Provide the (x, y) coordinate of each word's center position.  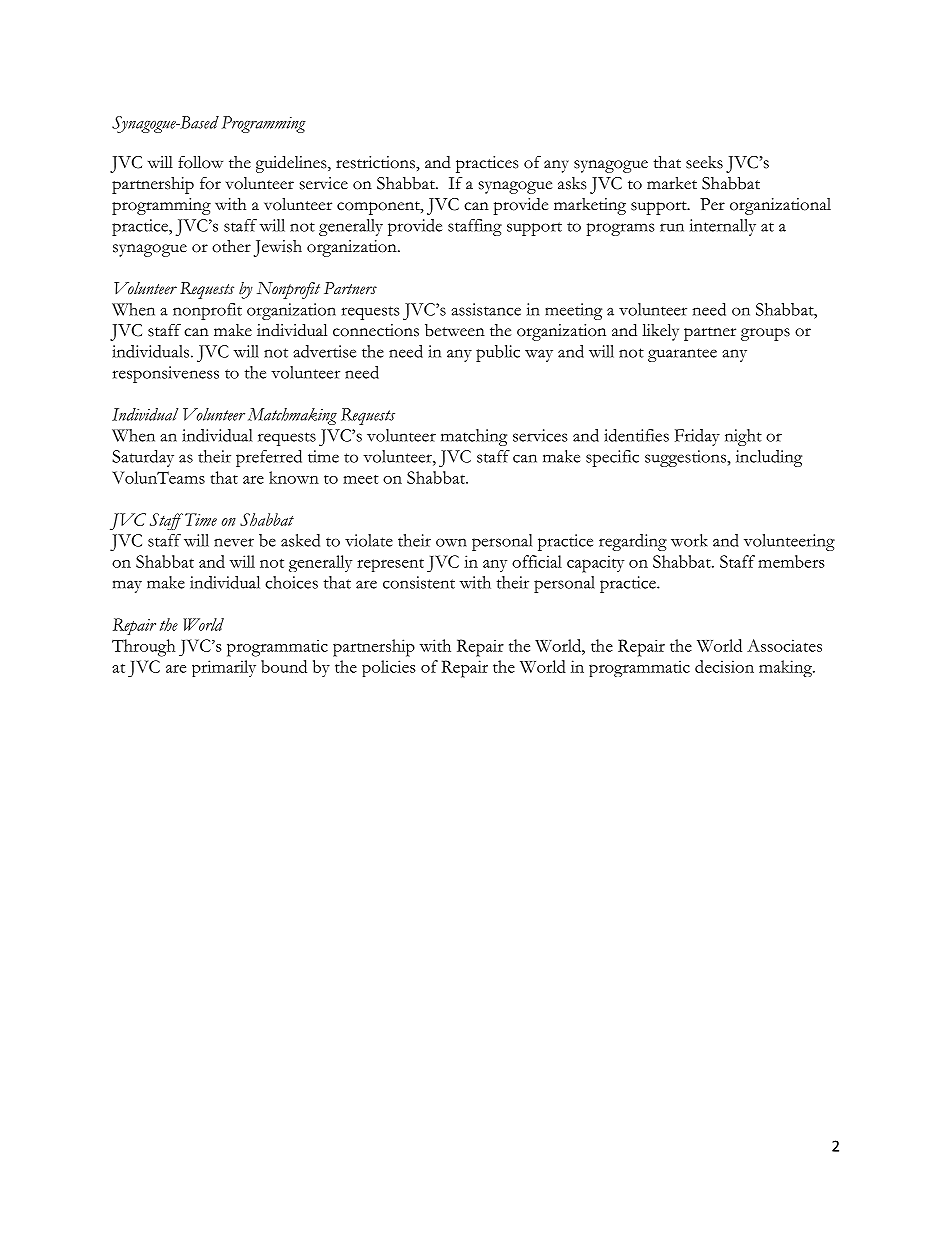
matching (474, 437)
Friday (697, 437)
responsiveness (166, 374)
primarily (224, 668)
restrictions (376, 162)
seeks (704, 162)
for (210, 183)
